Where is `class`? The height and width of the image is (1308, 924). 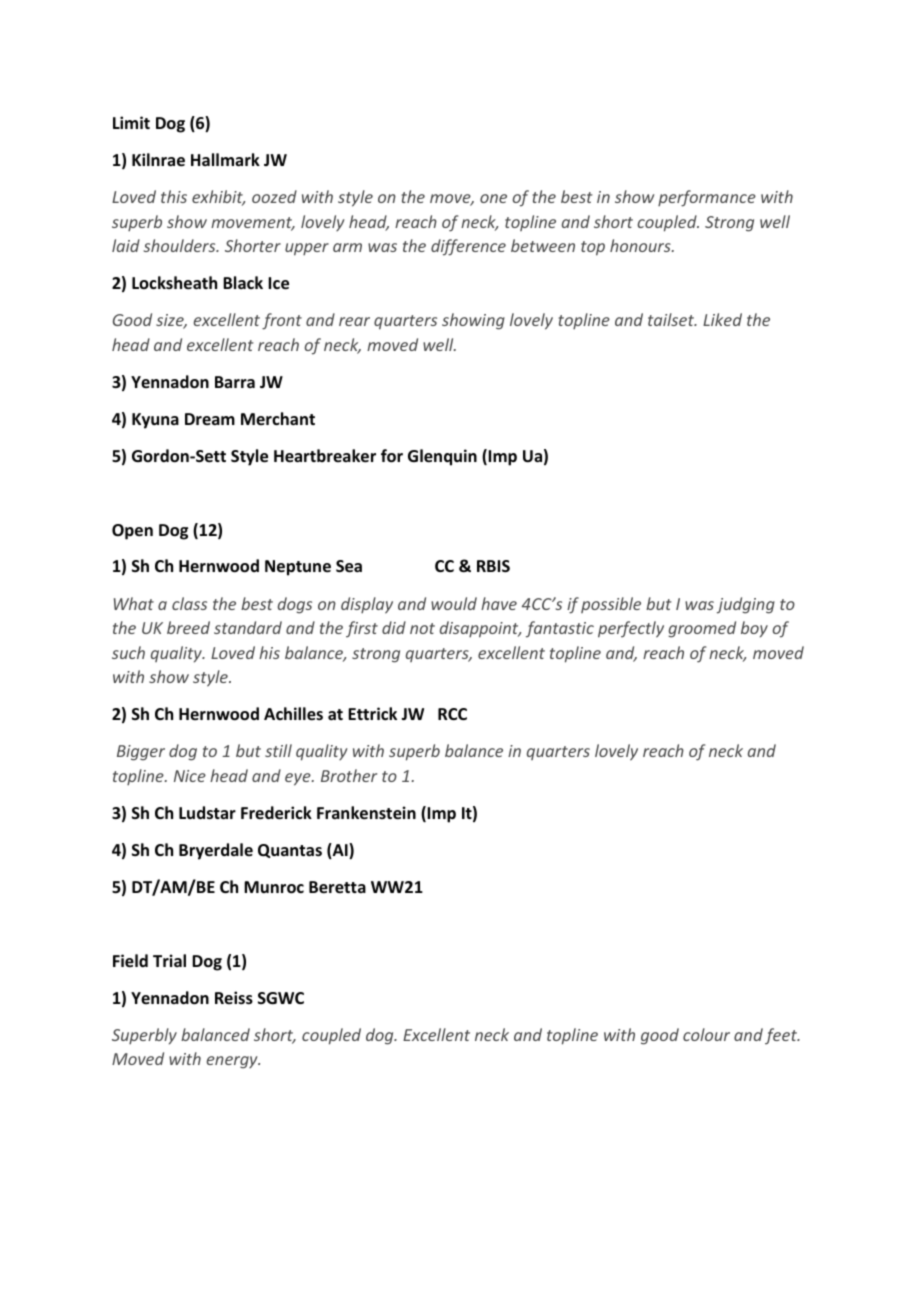 class is located at coordinates (189, 603).
